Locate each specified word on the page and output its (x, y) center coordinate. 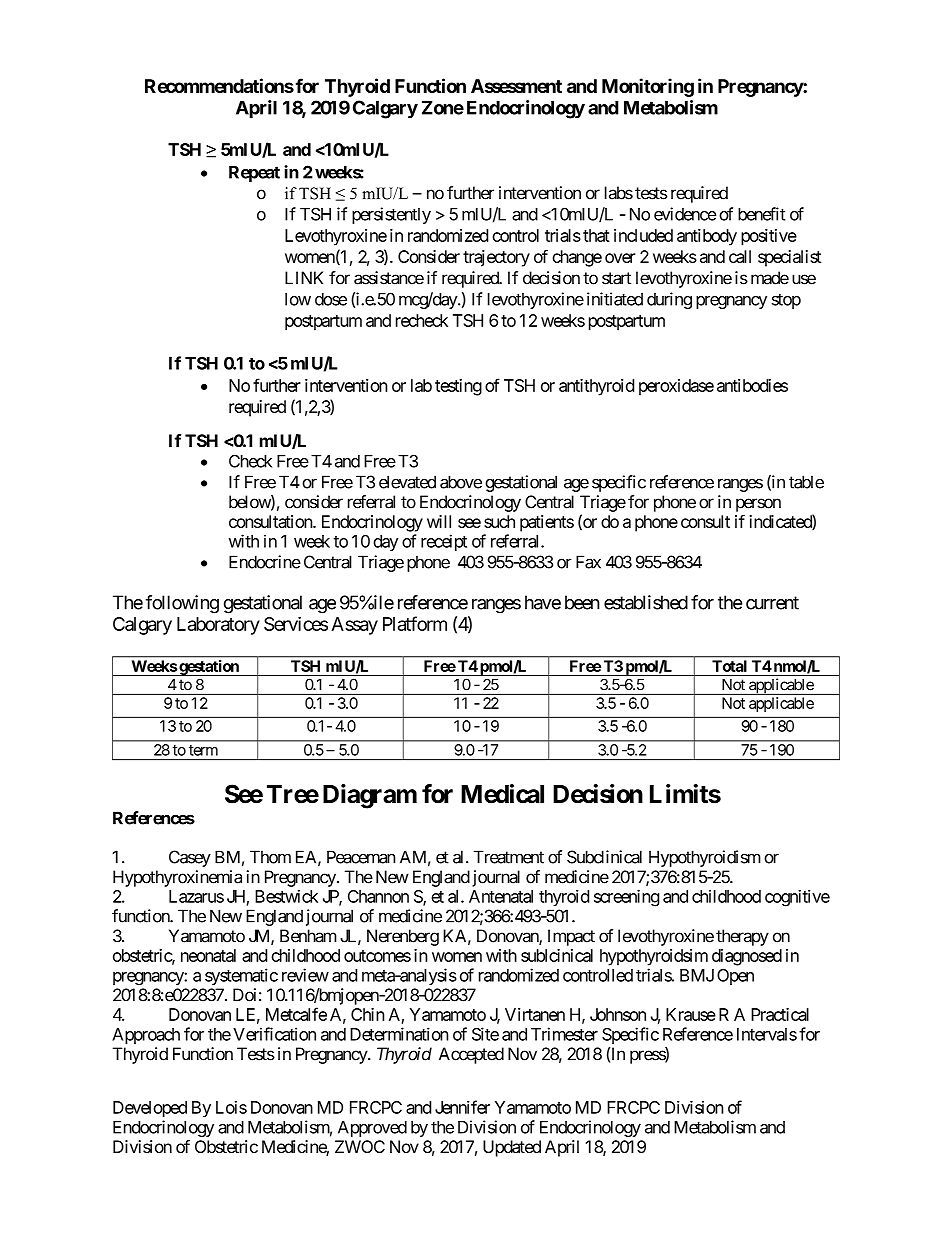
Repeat (254, 174)
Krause (691, 1014)
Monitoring (648, 87)
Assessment (516, 86)
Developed (150, 1109)
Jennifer (462, 1107)
